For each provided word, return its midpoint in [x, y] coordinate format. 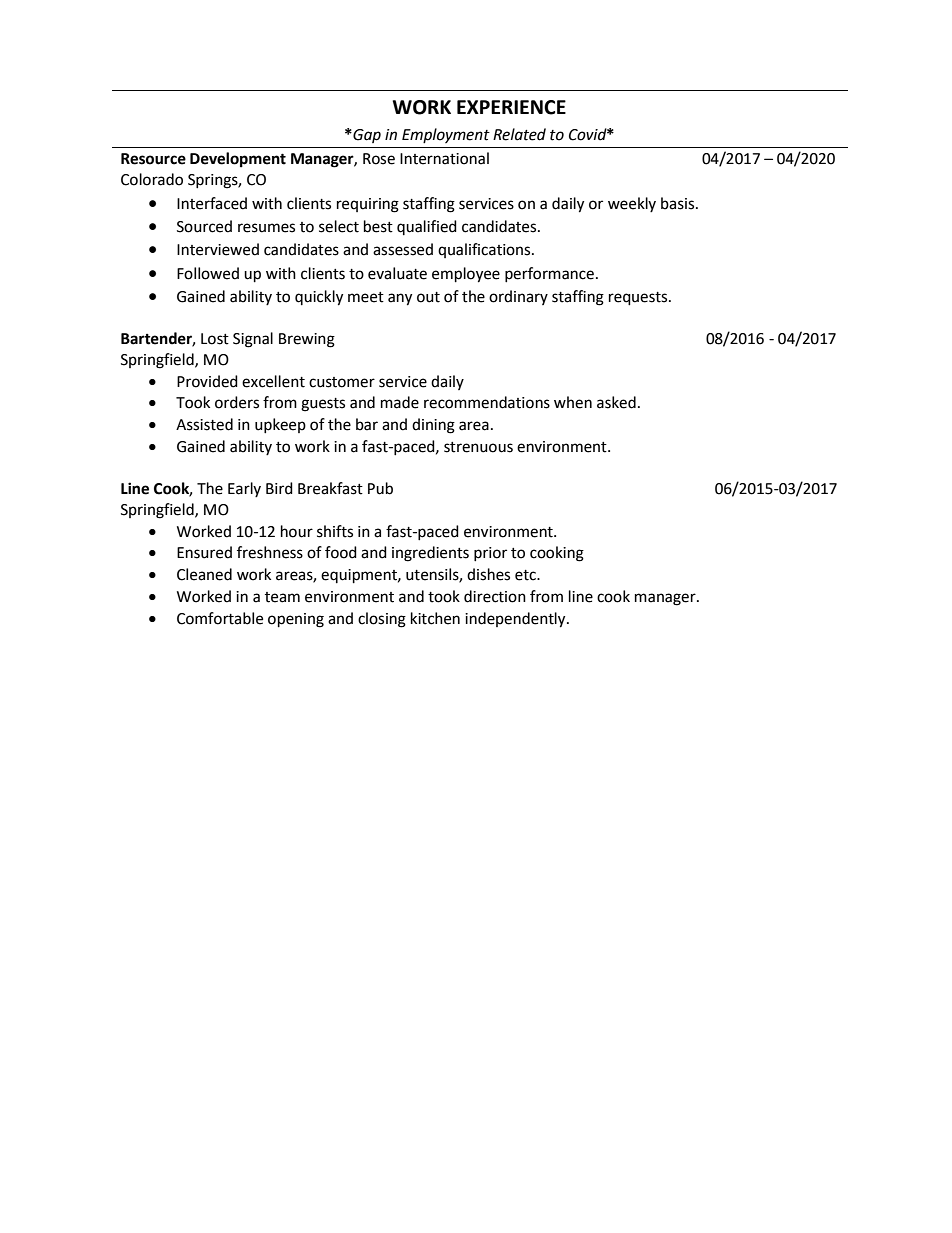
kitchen [435, 618]
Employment [446, 135]
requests [639, 299]
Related [519, 134]
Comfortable [220, 618]
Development [238, 160]
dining [433, 426]
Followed [208, 273]
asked [616, 402]
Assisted [204, 424]
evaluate [397, 273]
